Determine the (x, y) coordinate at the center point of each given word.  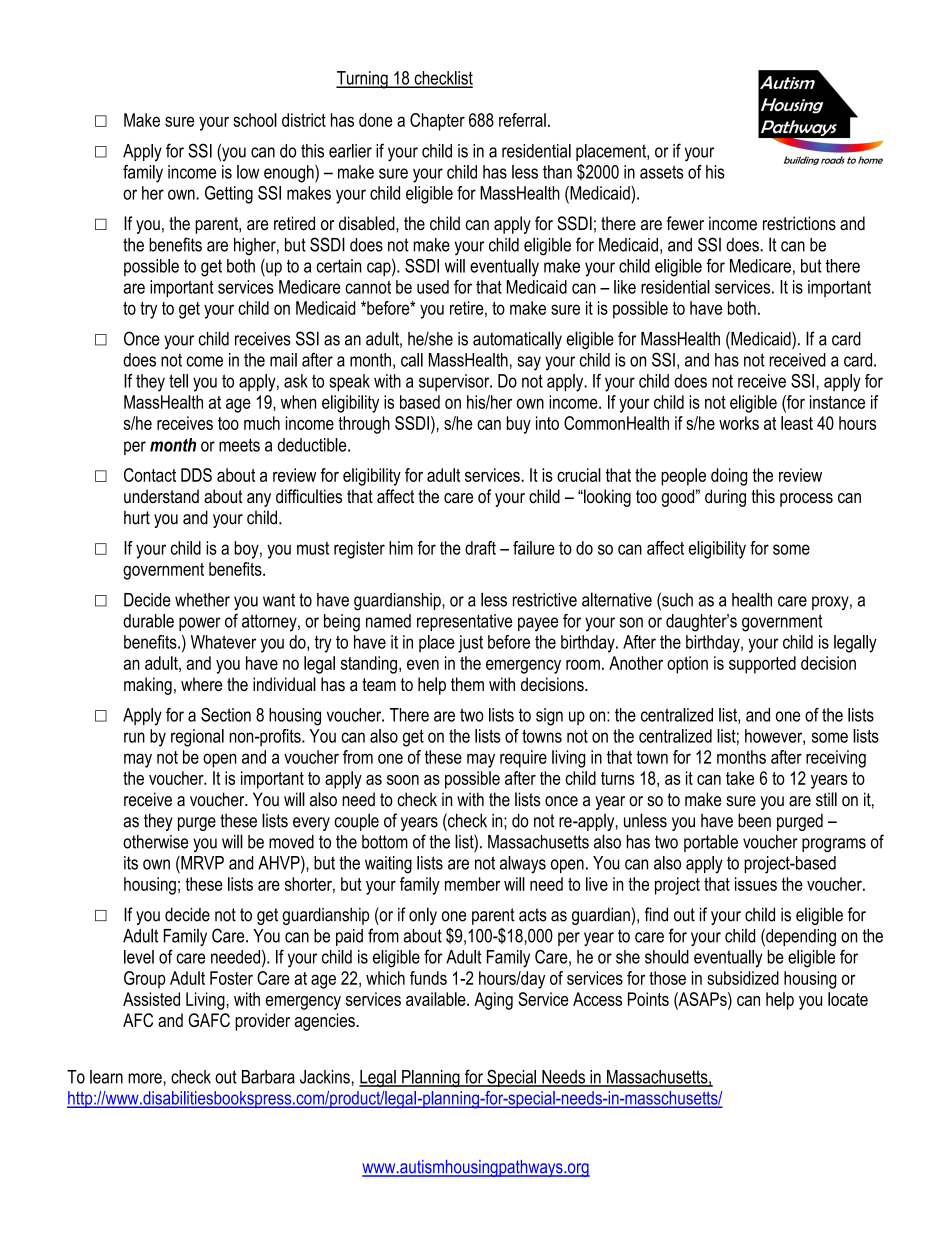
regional (197, 738)
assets (662, 172)
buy (519, 425)
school (255, 120)
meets (239, 445)
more (145, 1078)
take (740, 778)
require (523, 759)
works (739, 423)
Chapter (437, 122)
